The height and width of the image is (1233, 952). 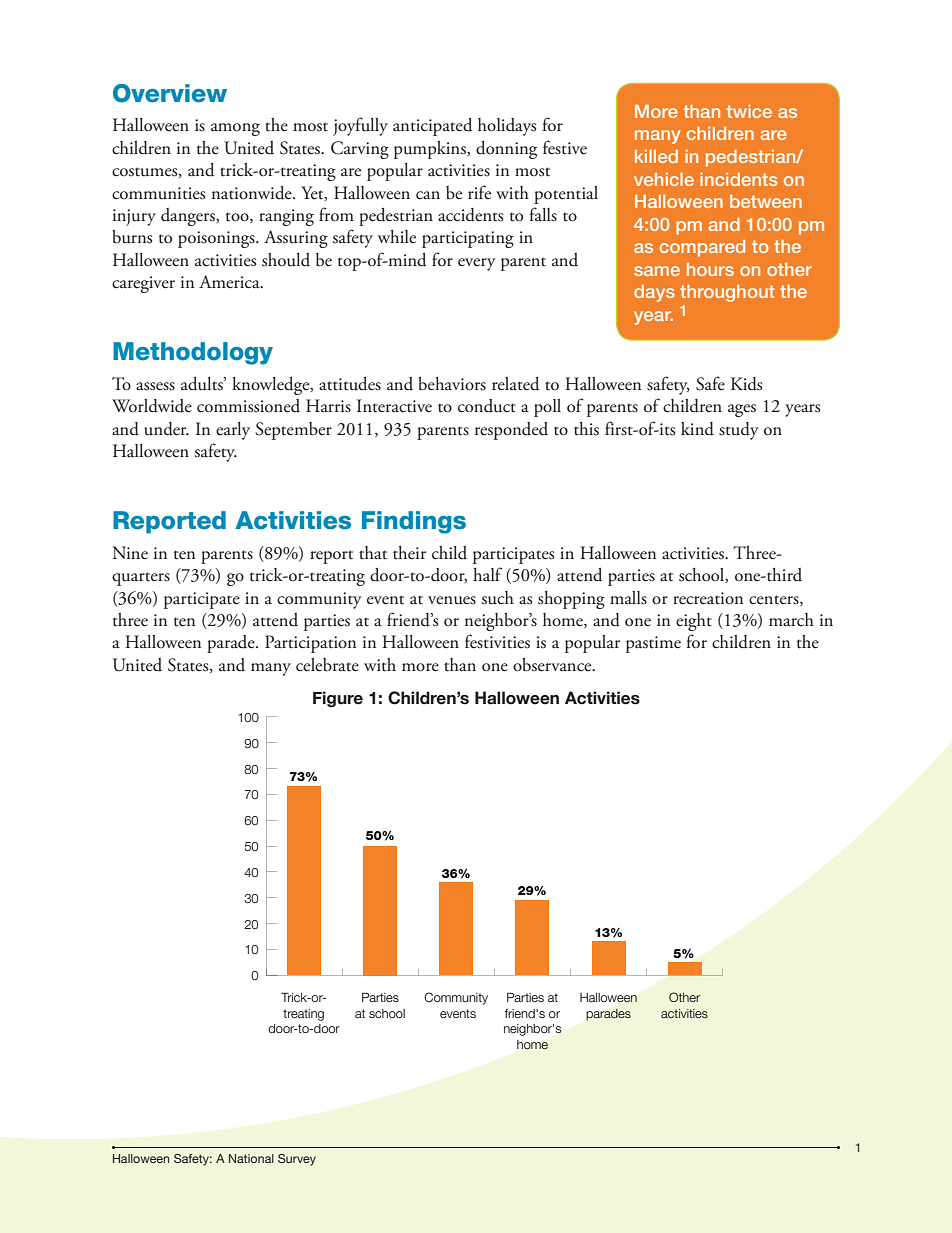 What do you see at coordinates (235, 129) in the image?
I see `among` at bounding box center [235, 129].
